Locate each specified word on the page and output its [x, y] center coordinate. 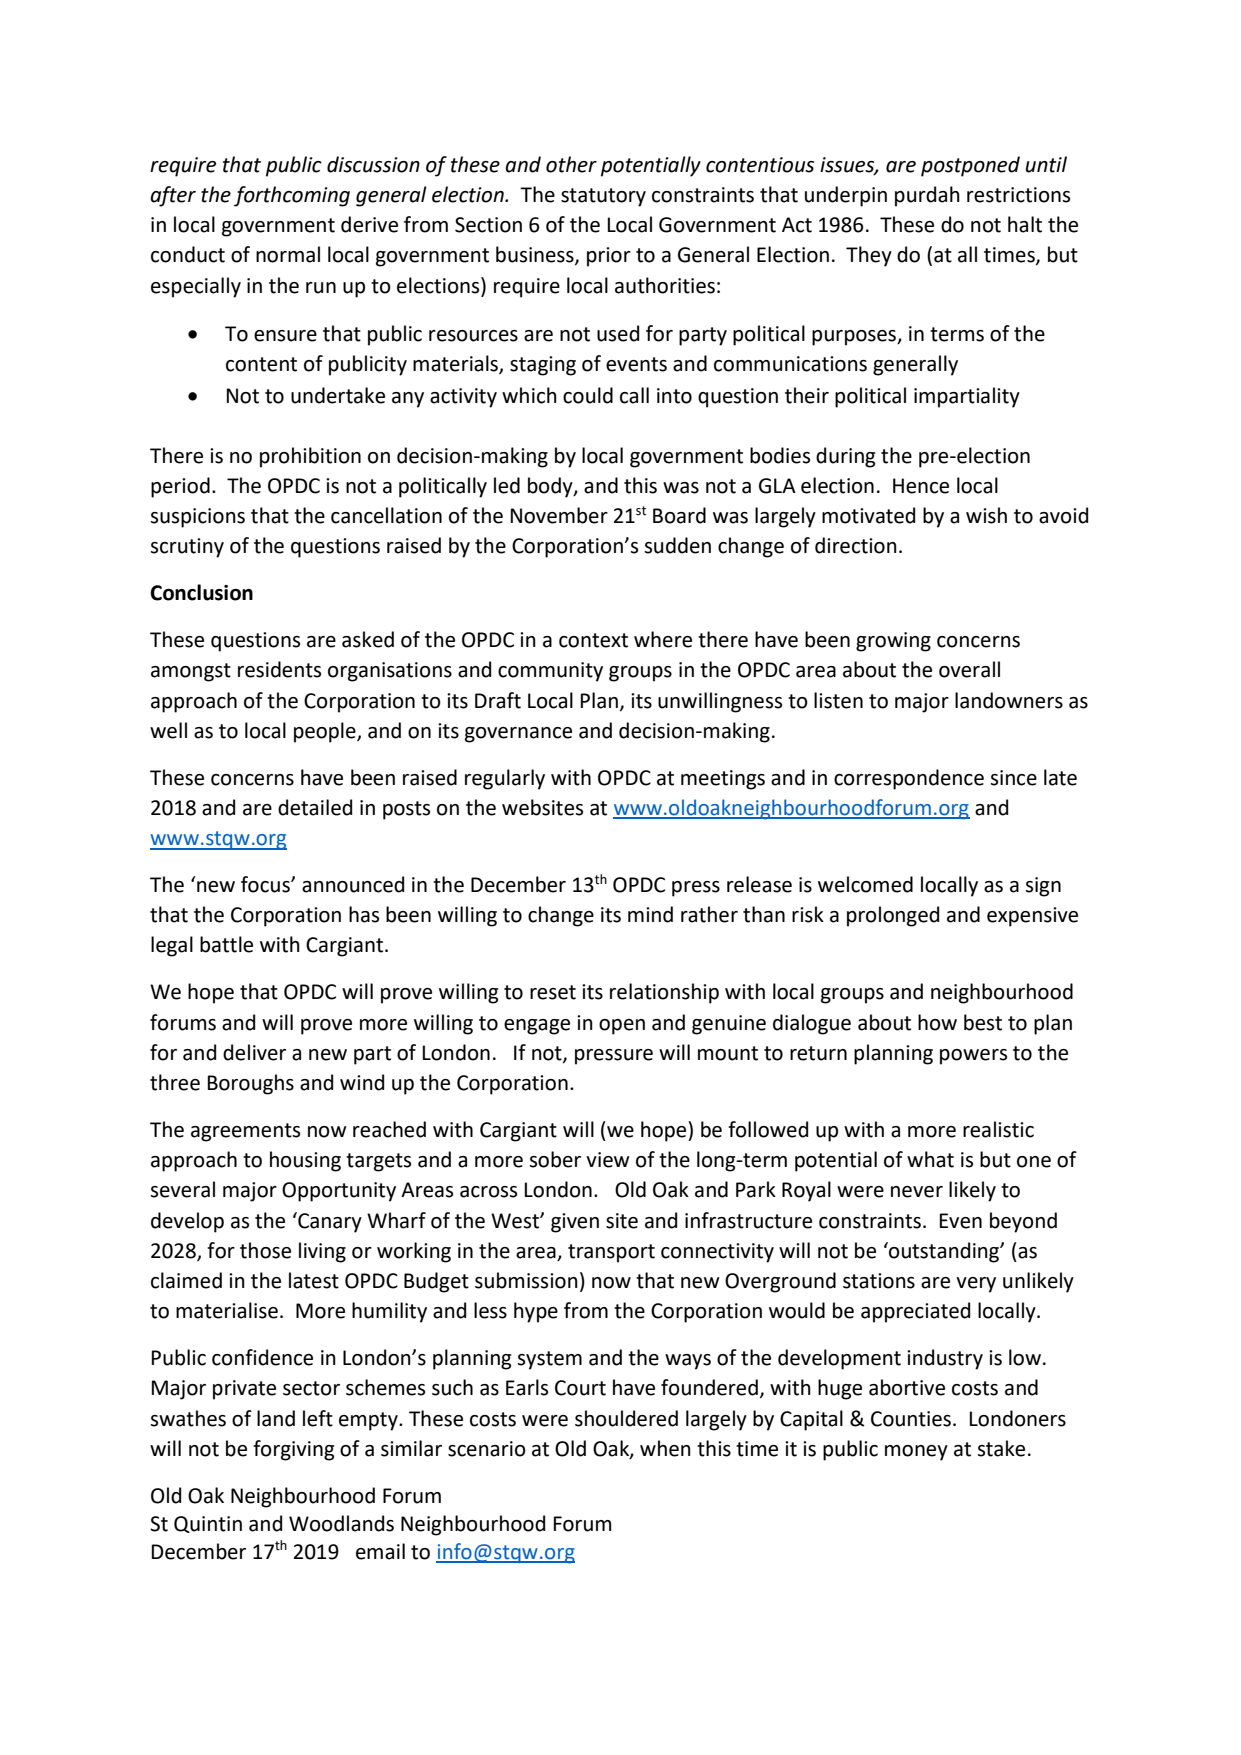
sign [1043, 887]
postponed [970, 166]
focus [266, 884]
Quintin [208, 1524]
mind [650, 914]
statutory [603, 197]
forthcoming [292, 196]
